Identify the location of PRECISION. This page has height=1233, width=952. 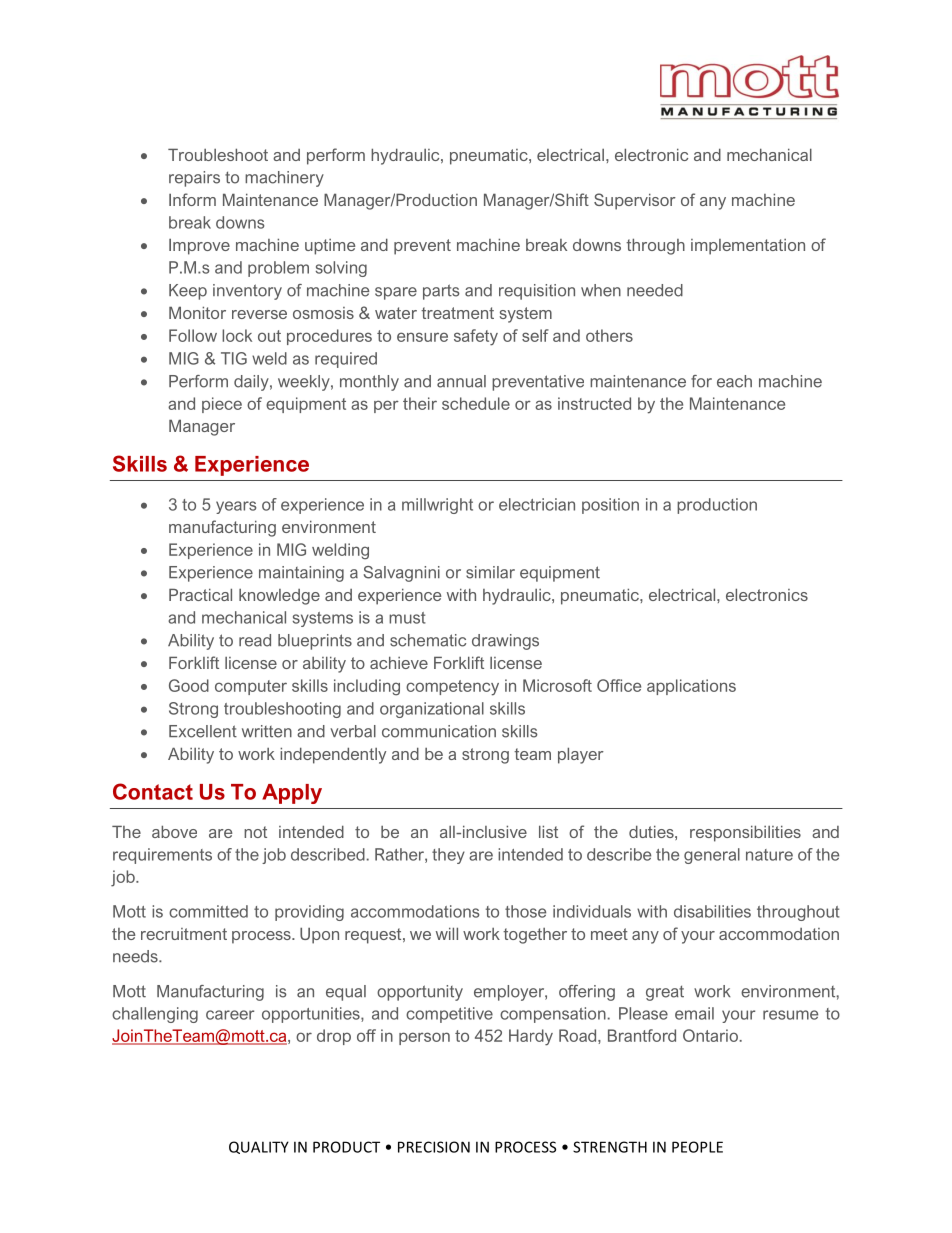
(434, 1147).
